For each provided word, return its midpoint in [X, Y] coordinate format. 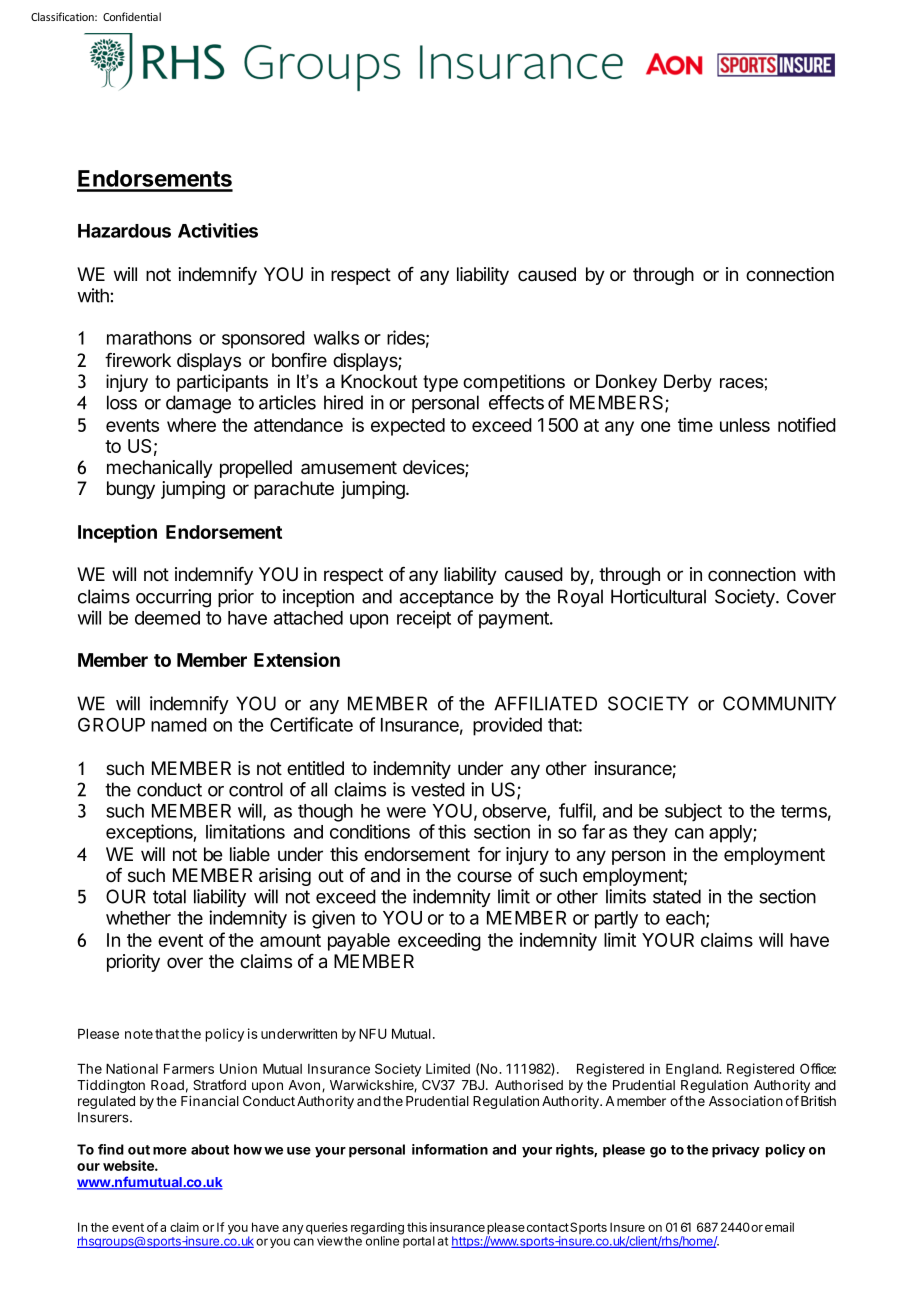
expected [408, 427]
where [191, 425]
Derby [688, 383]
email [779, 1227]
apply [731, 834]
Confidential [132, 16]
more [170, 1151]
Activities [218, 230]
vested [438, 789]
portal [418, 1241]
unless [745, 425]
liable [250, 854]
